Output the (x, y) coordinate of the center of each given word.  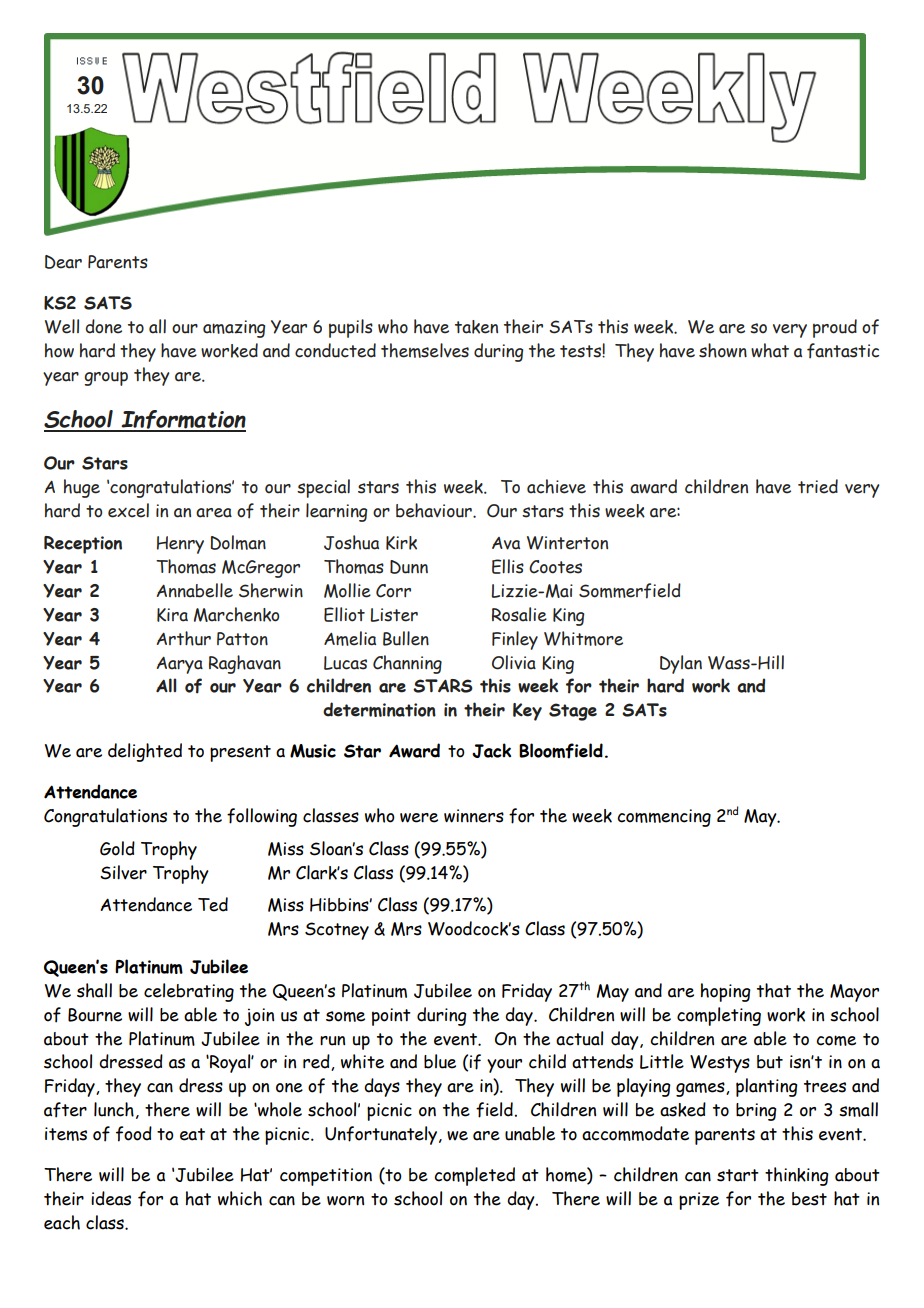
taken (476, 327)
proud (835, 328)
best (809, 1199)
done (104, 326)
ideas (111, 1198)
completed (474, 1176)
